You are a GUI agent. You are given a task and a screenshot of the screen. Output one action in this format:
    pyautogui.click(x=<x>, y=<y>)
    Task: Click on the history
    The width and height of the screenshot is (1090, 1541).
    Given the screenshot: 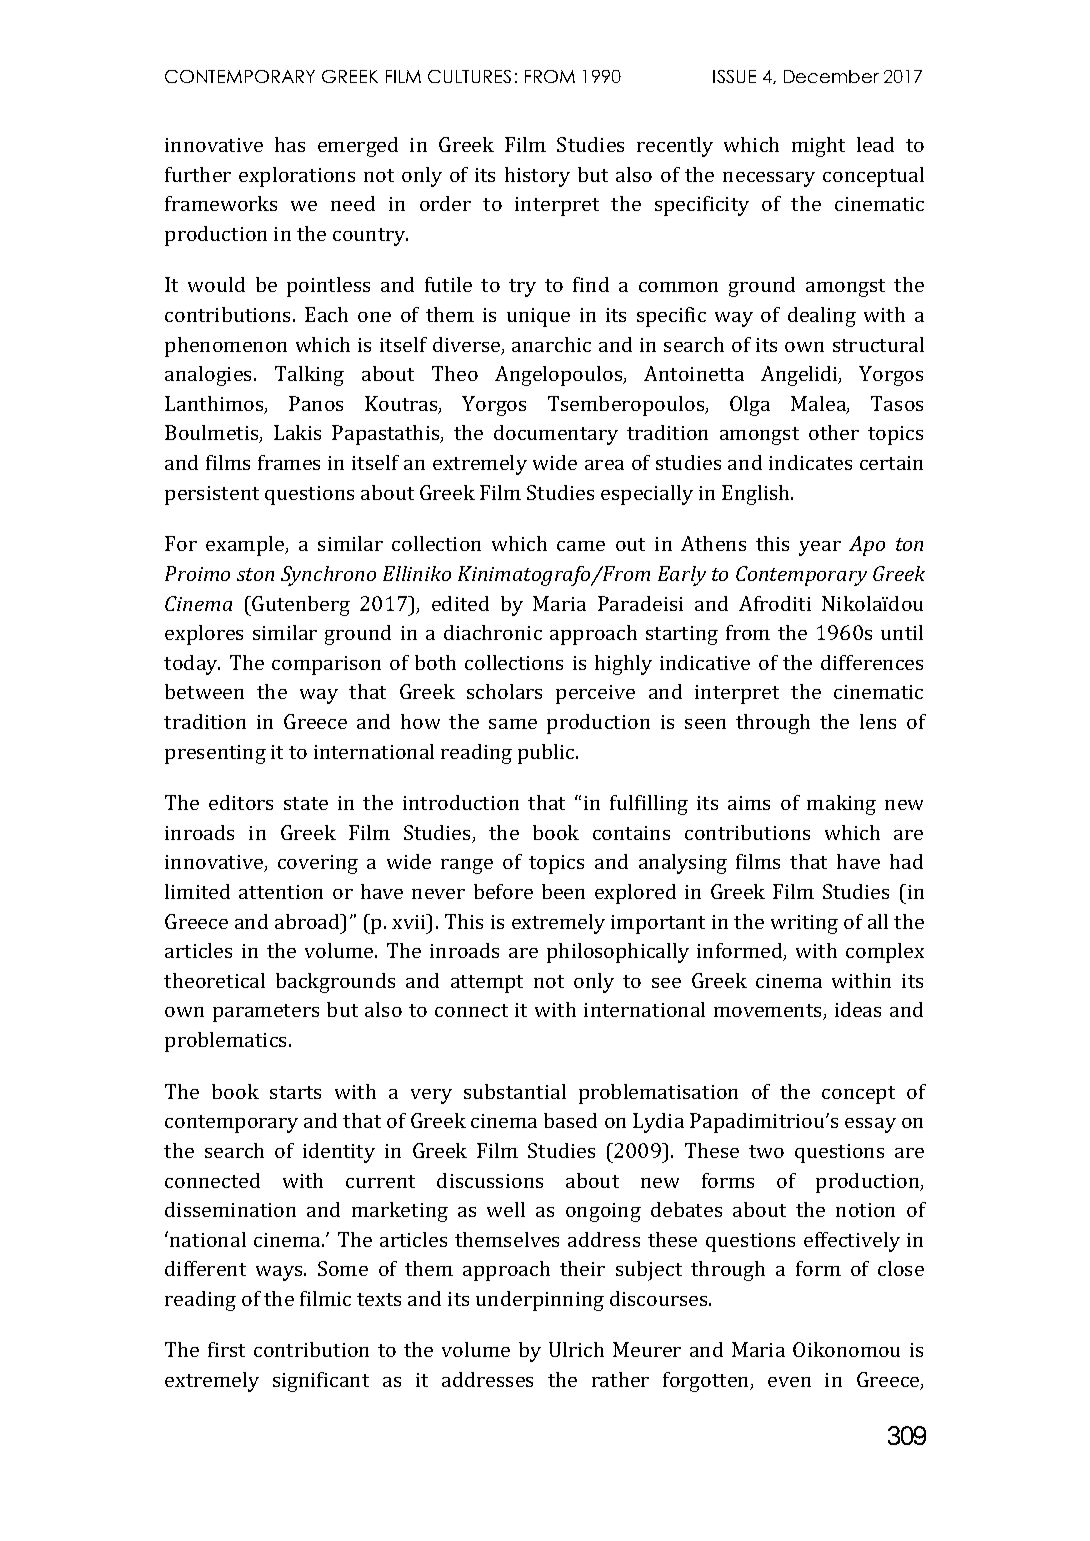 What is the action you would take?
    pyautogui.click(x=537, y=177)
